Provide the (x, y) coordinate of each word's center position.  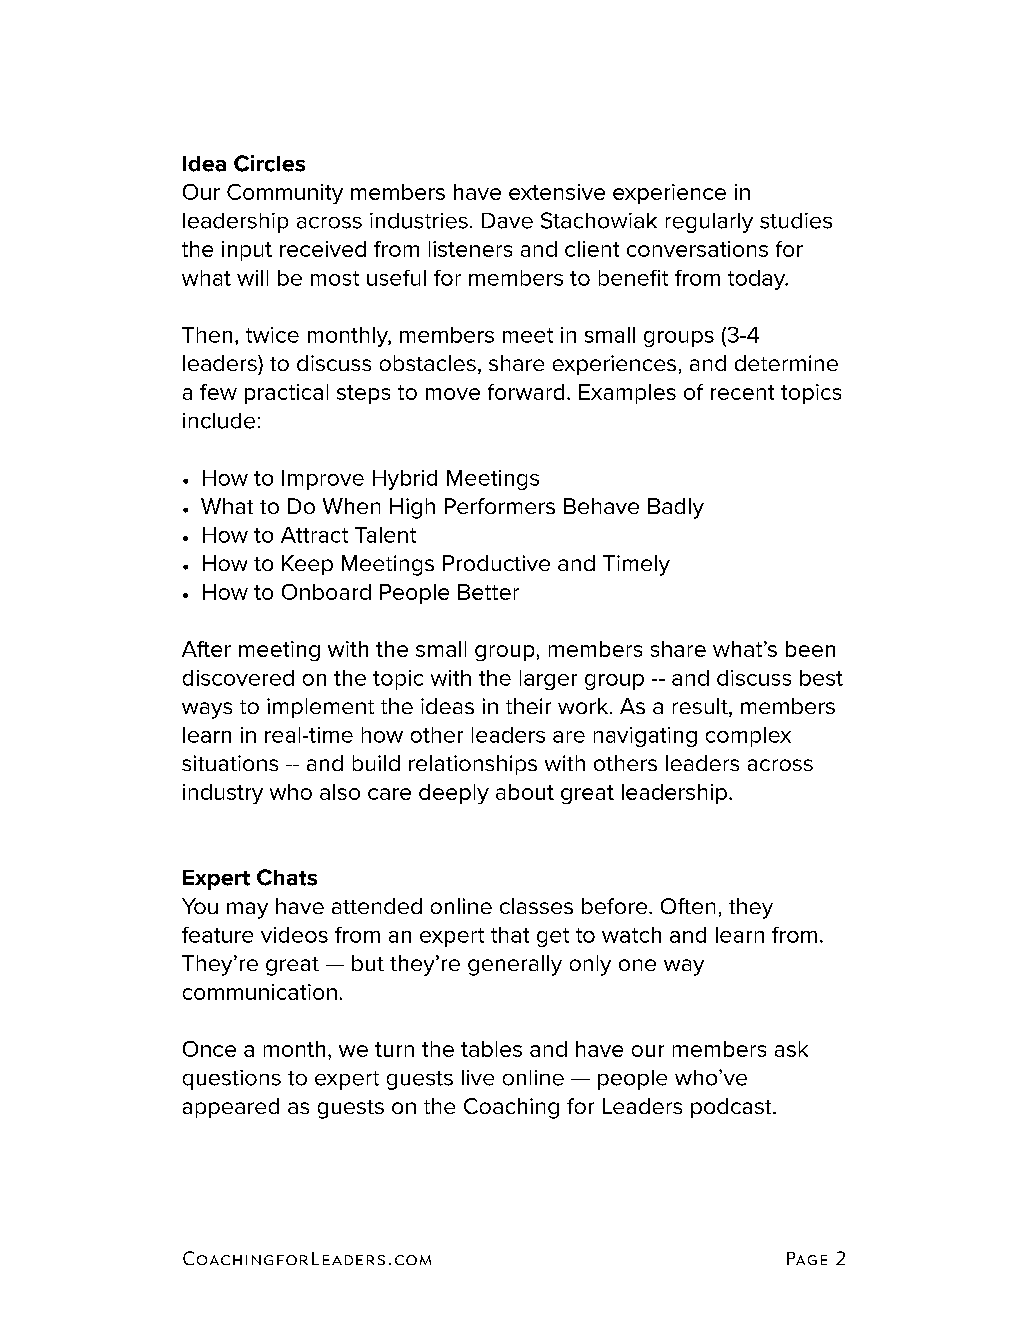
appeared (231, 1108)
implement (320, 708)
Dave (507, 221)
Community (285, 194)
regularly (709, 223)
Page (807, 1258)
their (528, 706)
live (478, 1078)
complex (748, 737)
